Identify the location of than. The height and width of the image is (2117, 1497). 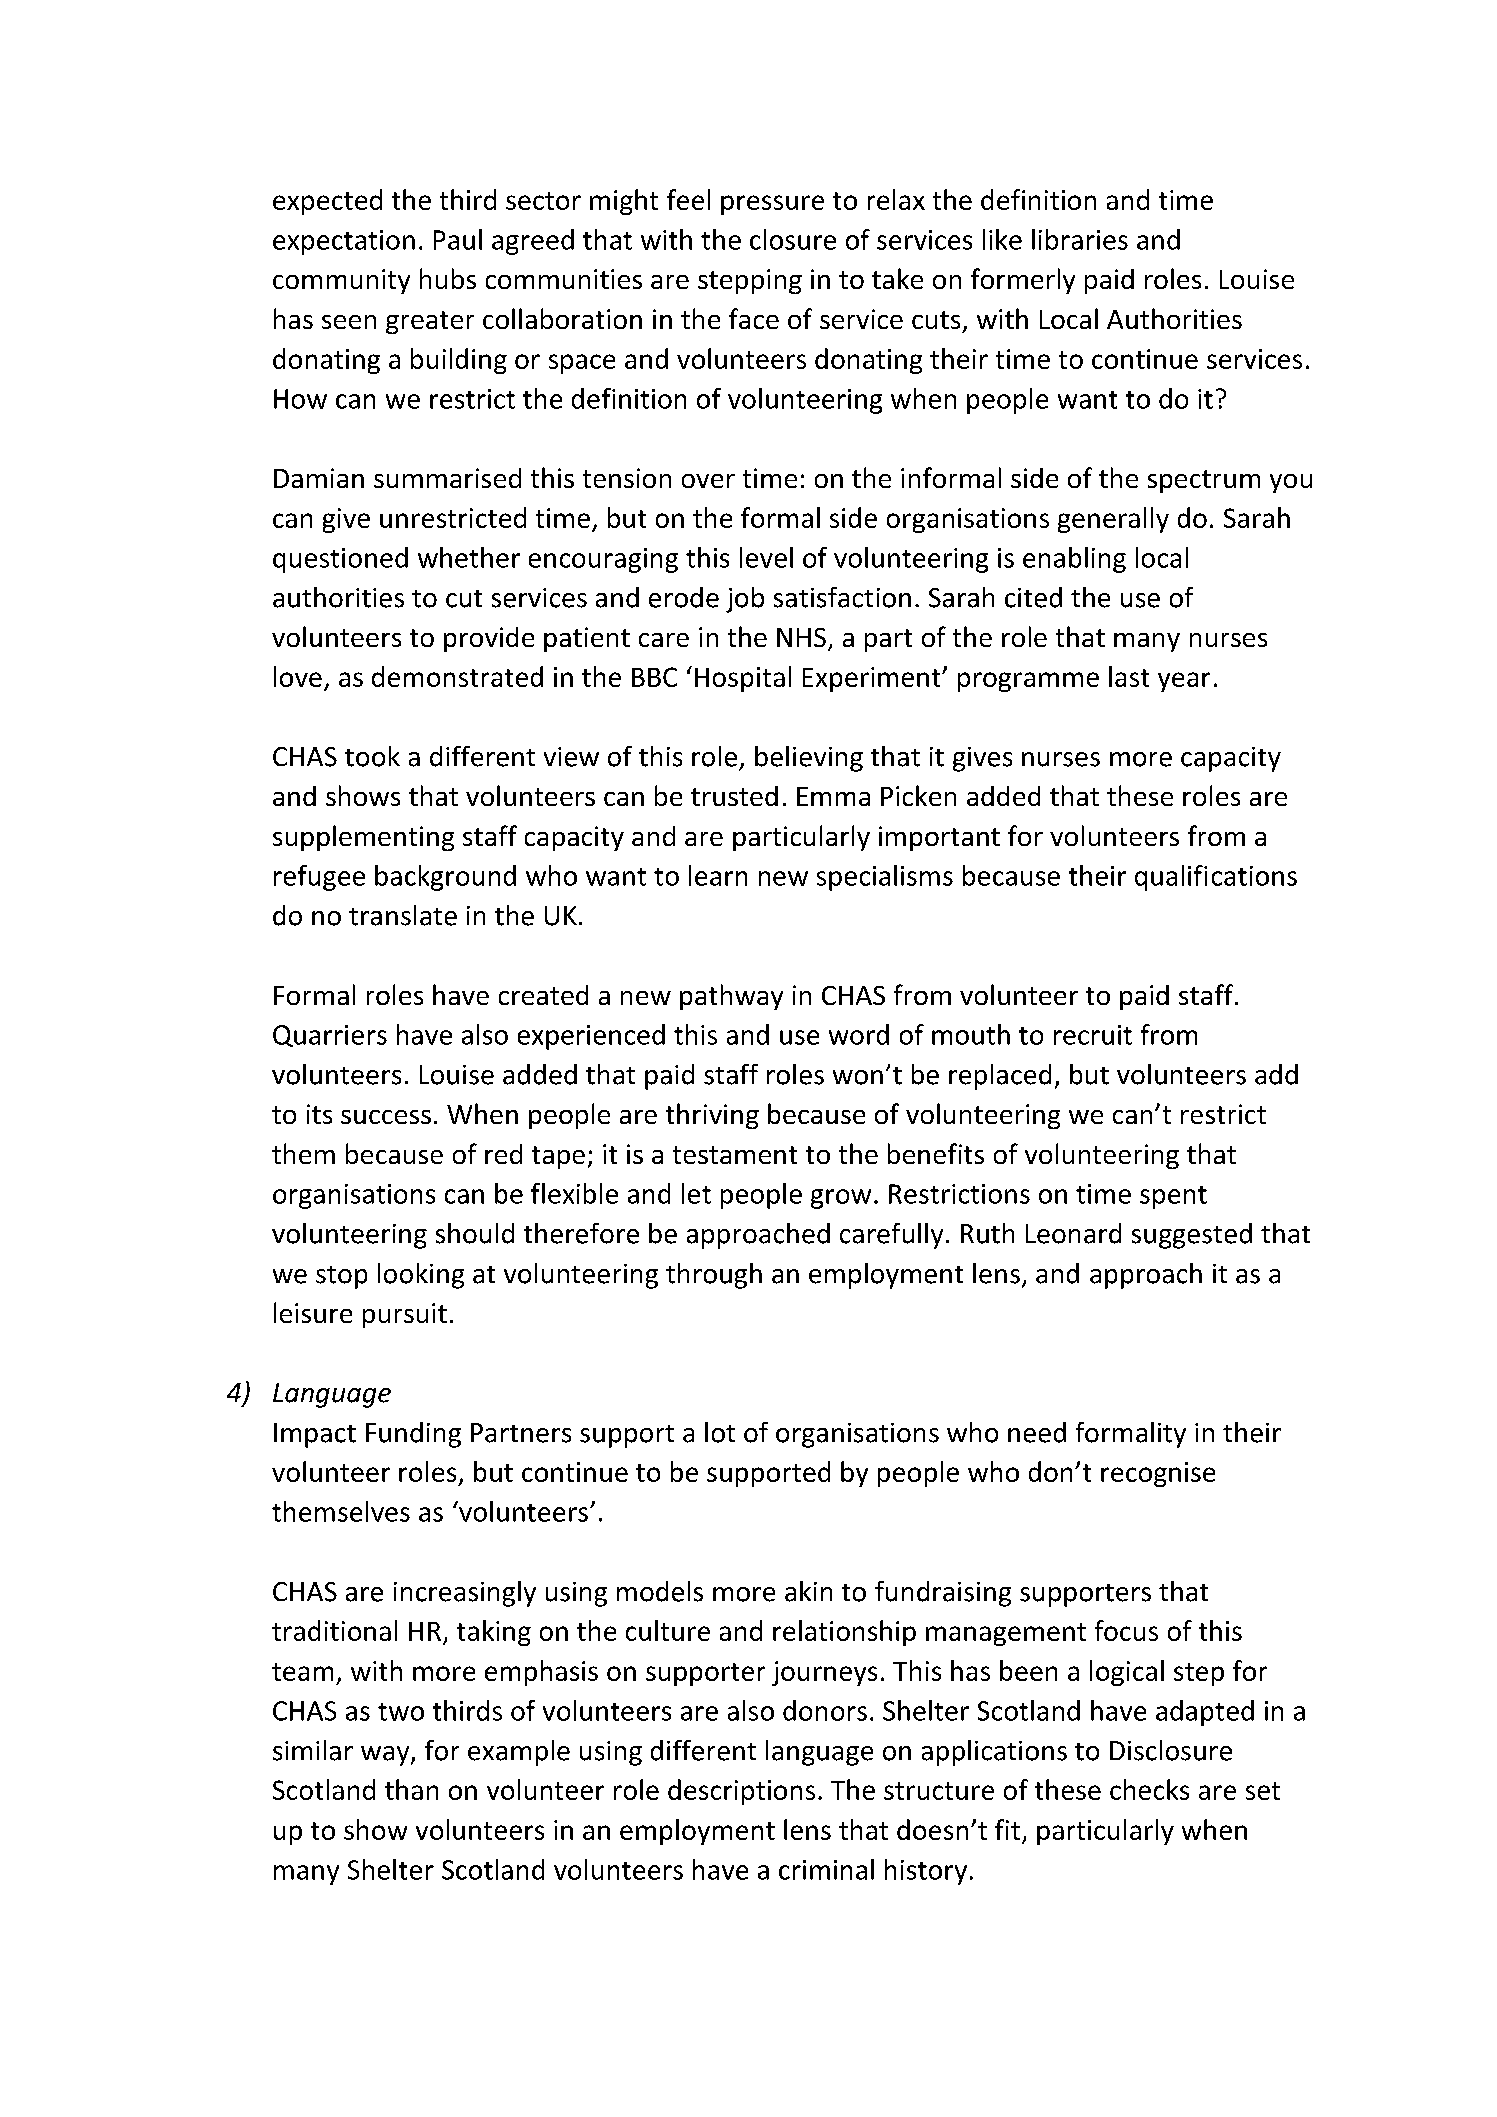
(411, 1789).
